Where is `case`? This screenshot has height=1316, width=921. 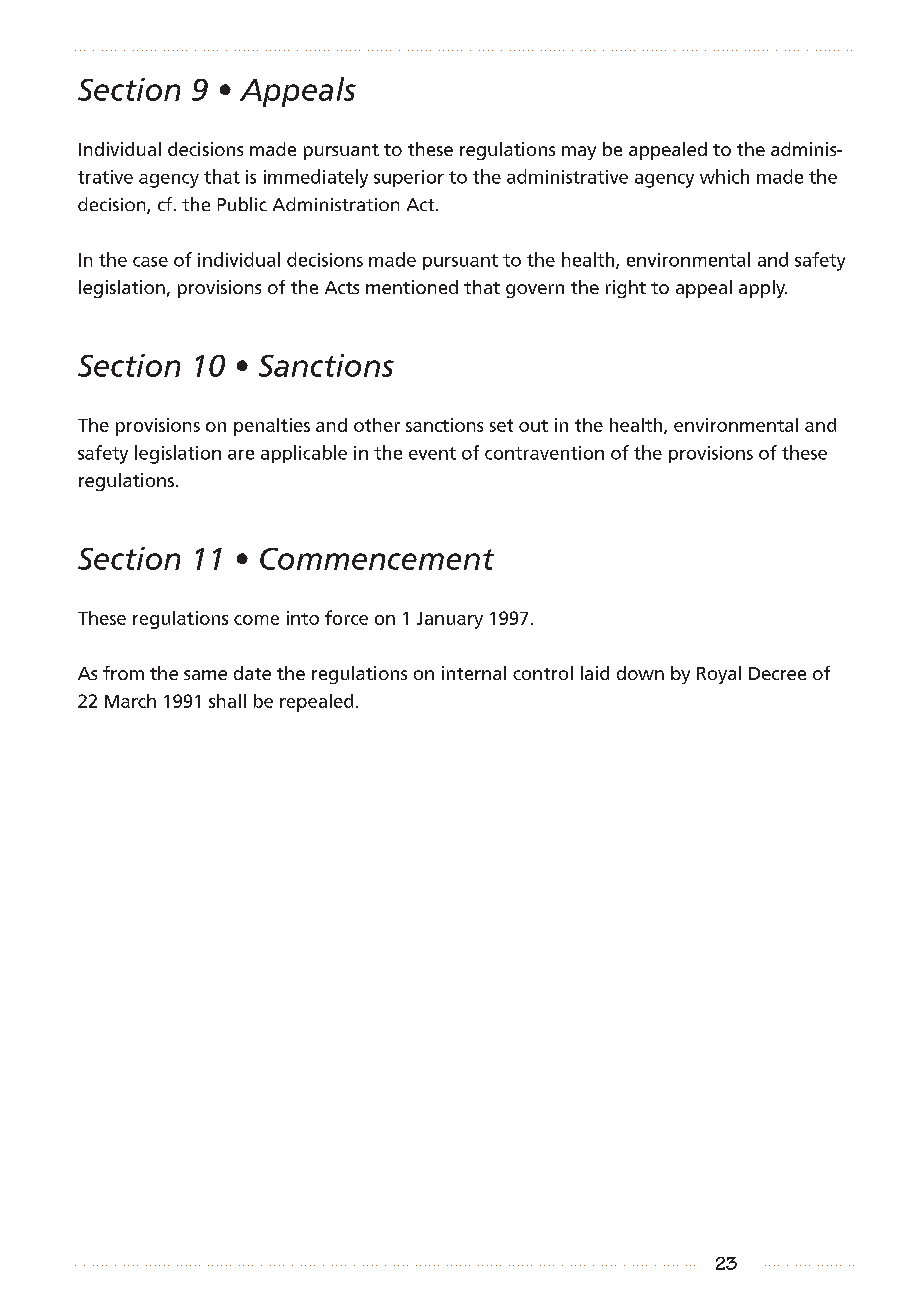
case is located at coordinates (150, 262).
